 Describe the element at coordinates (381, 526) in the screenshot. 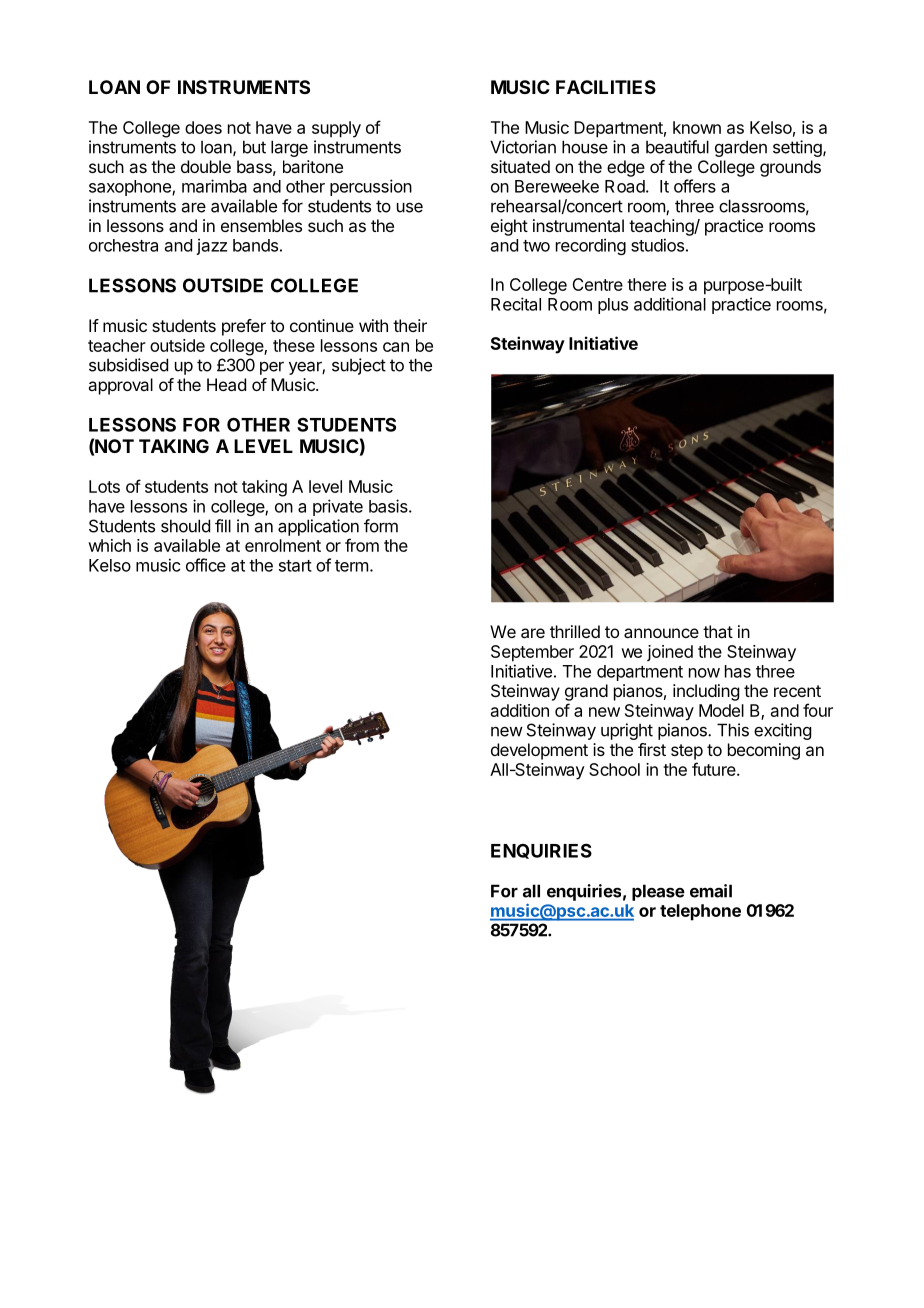

I see `form` at that location.
